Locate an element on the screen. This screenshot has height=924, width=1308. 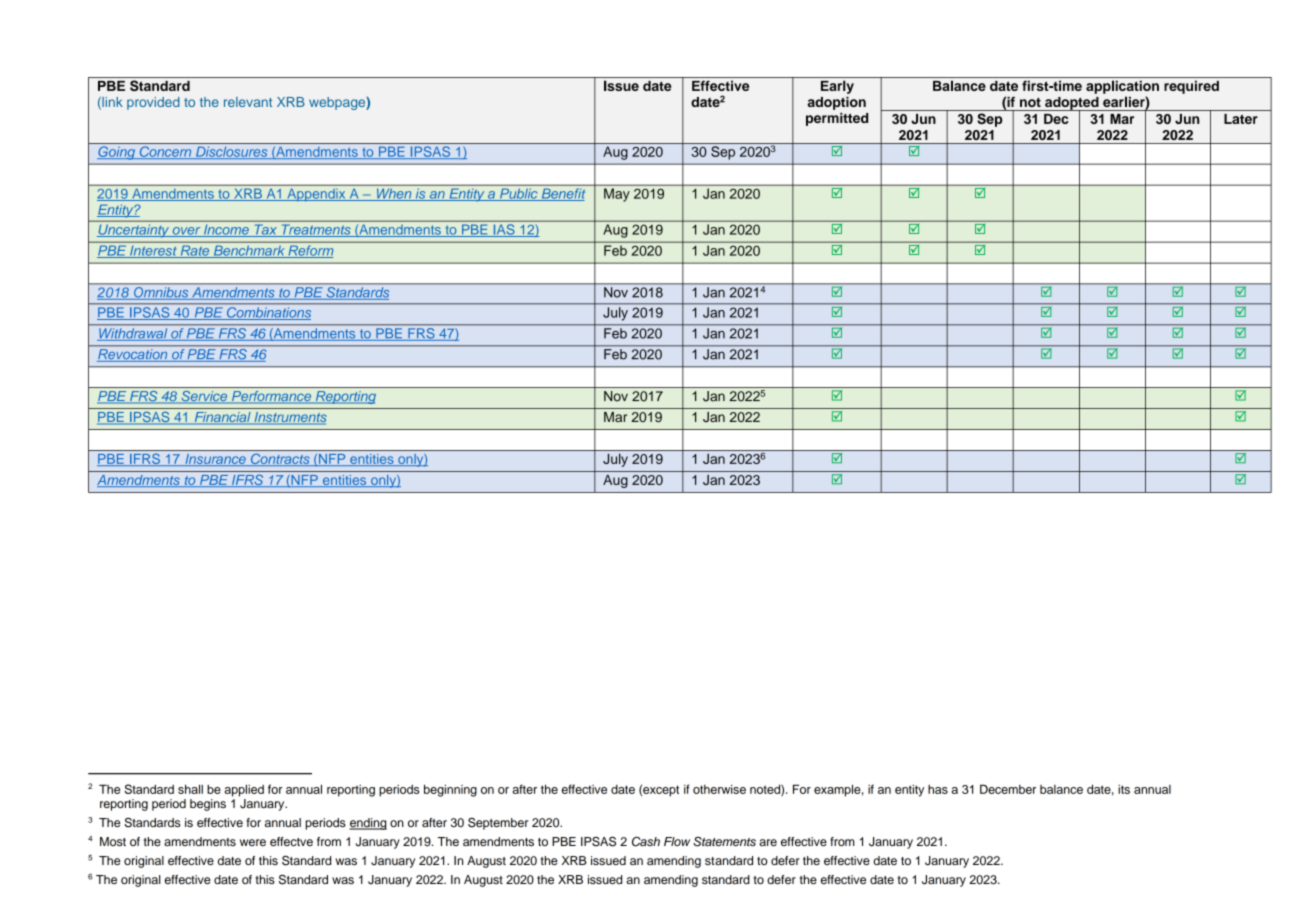
Contracts is located at coordinates (280, 459).
